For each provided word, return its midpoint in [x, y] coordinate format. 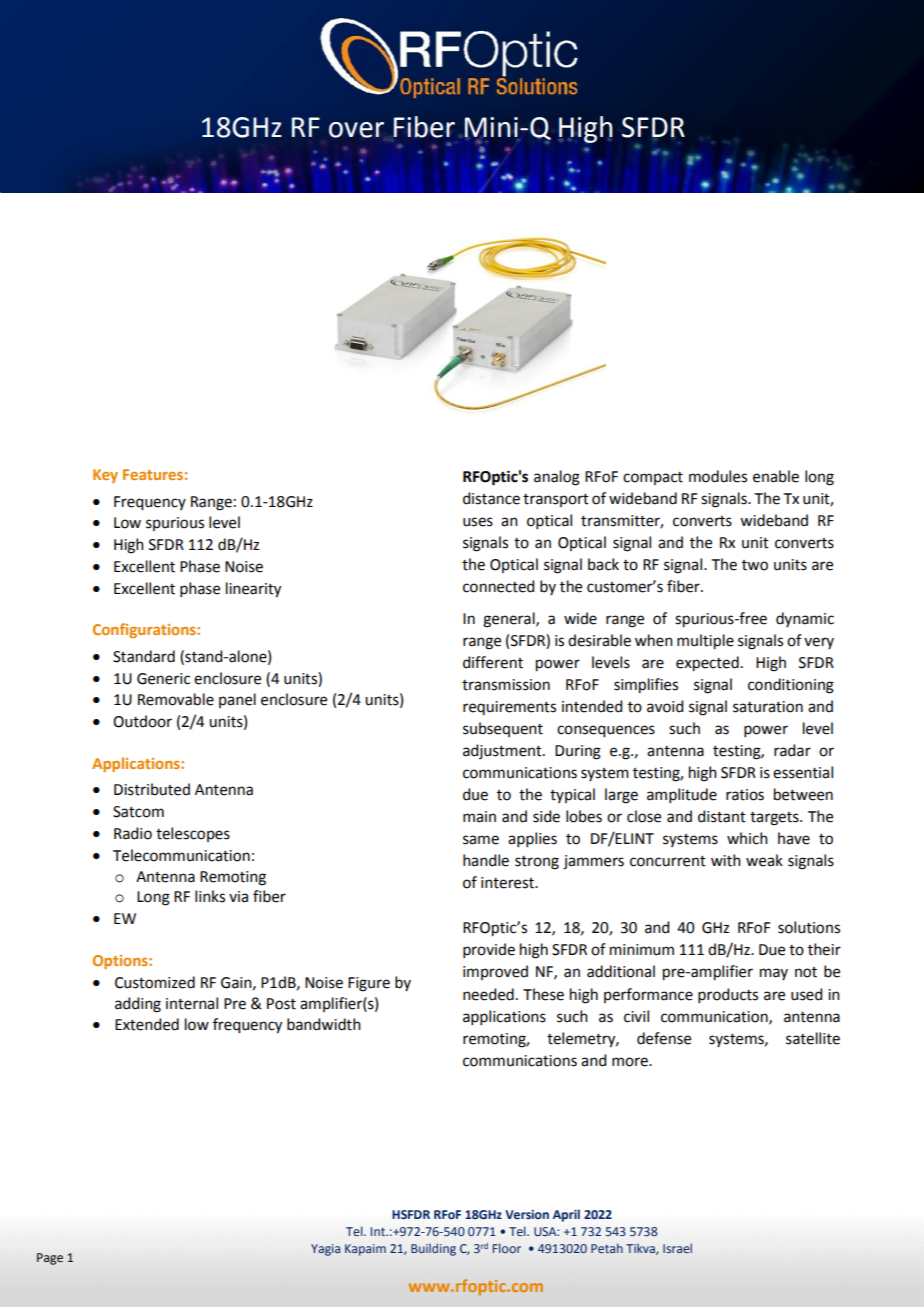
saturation [768, 707]
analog [557, 478]
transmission [506, 685]
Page [50, 1259]
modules [718, 476]
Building [433, 1249]
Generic [163, 679]
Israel [677, 1248]
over [356, 130]
